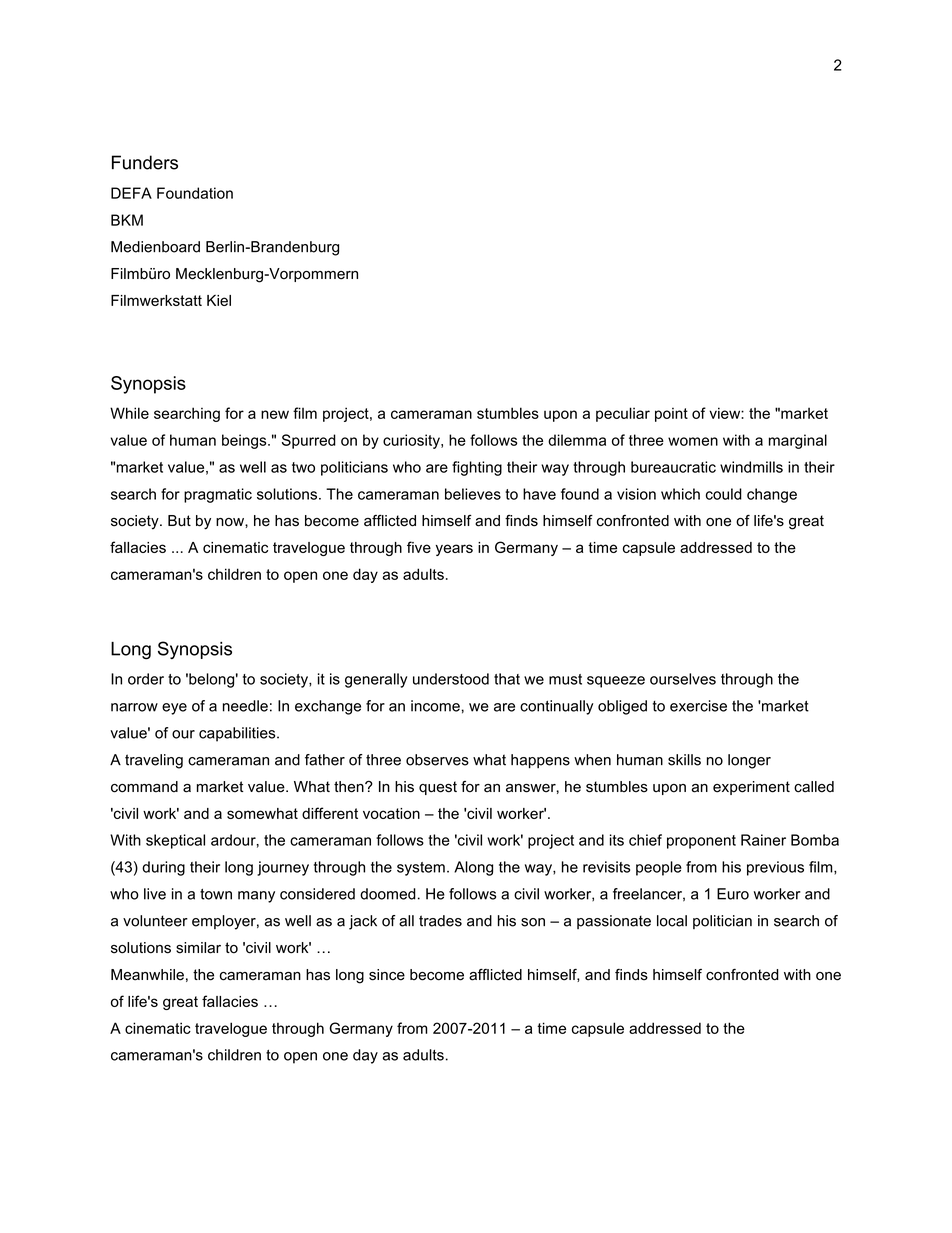  Describe the element at coordinates (693, 441) in the screenshot. I see `women` at that location.
